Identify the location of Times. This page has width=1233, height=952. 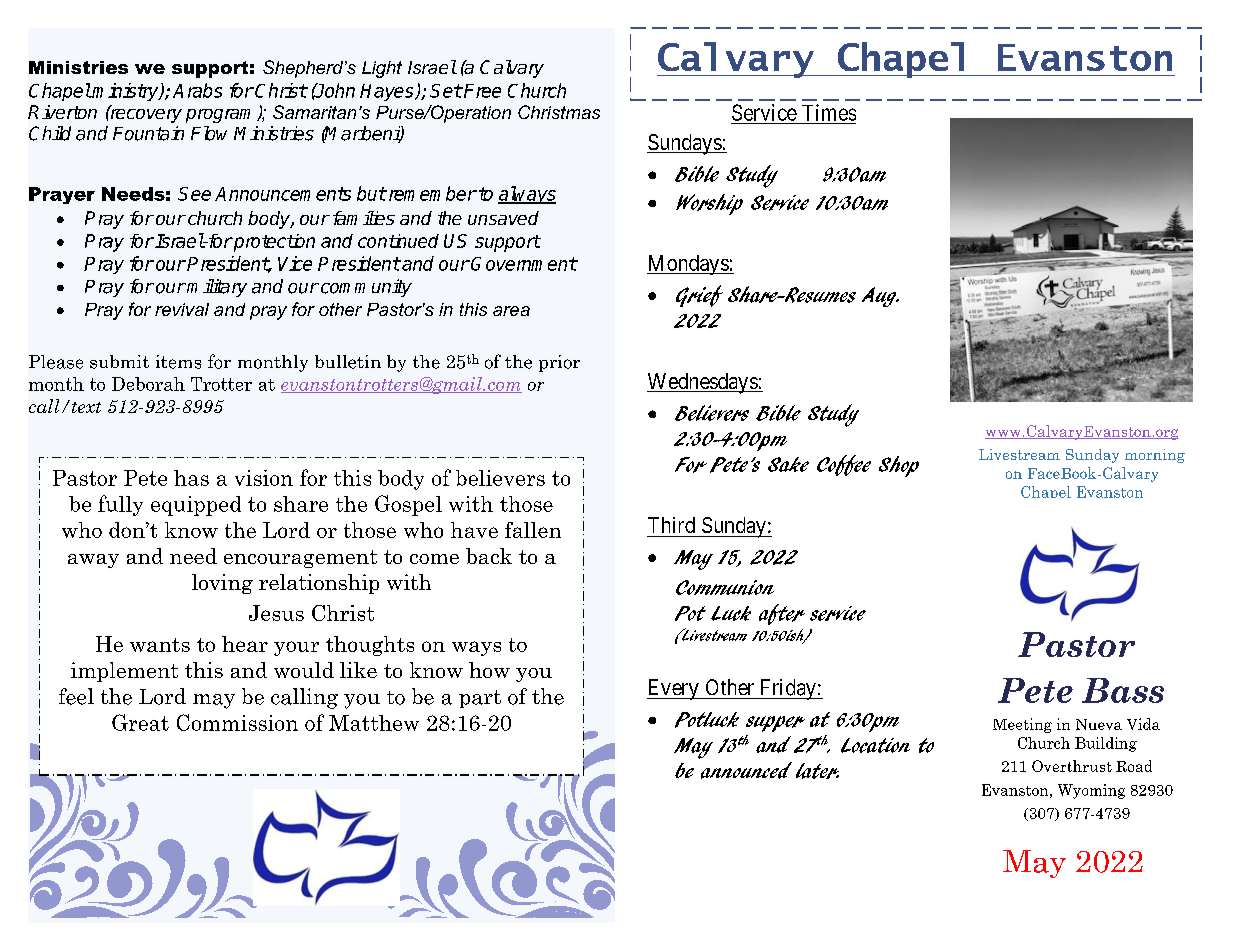
(829, 112).
